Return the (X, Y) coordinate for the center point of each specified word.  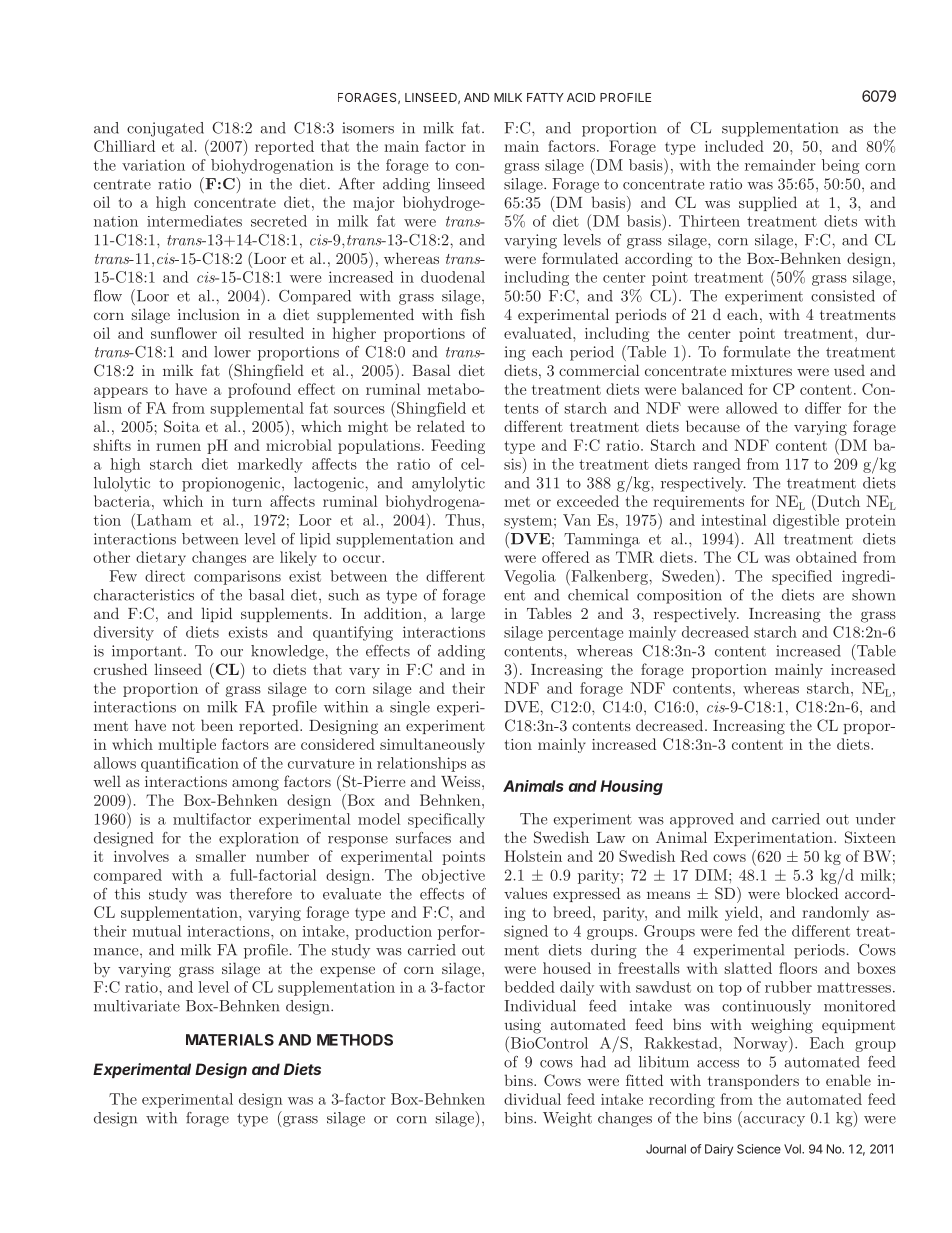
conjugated (165, 129)
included (734, 146)
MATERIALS (230, 1040)
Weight (567, 1119)
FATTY (545, 97)
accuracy (773, 1121)
